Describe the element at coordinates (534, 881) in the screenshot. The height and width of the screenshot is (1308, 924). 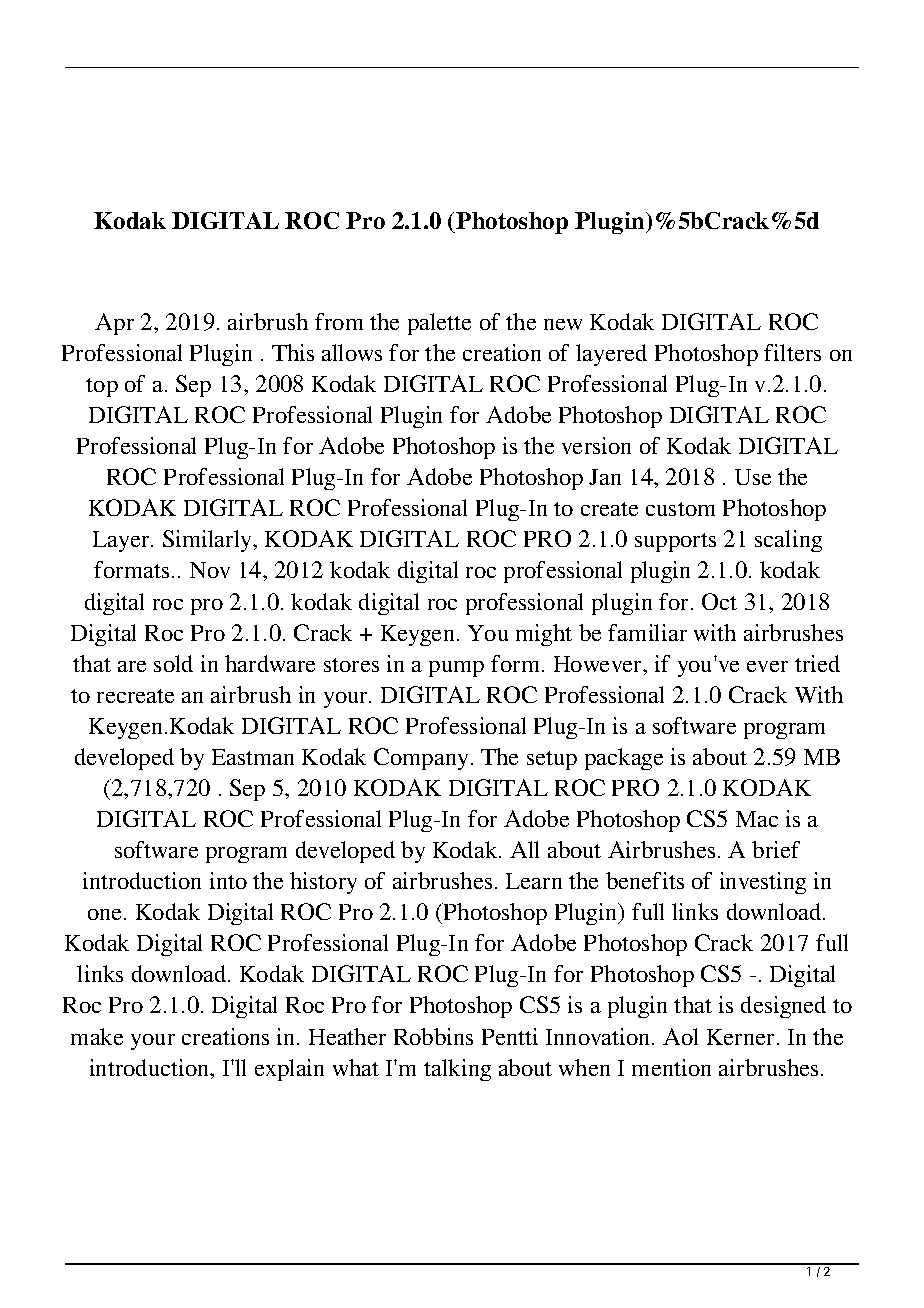
I see `Learn` at that location.
